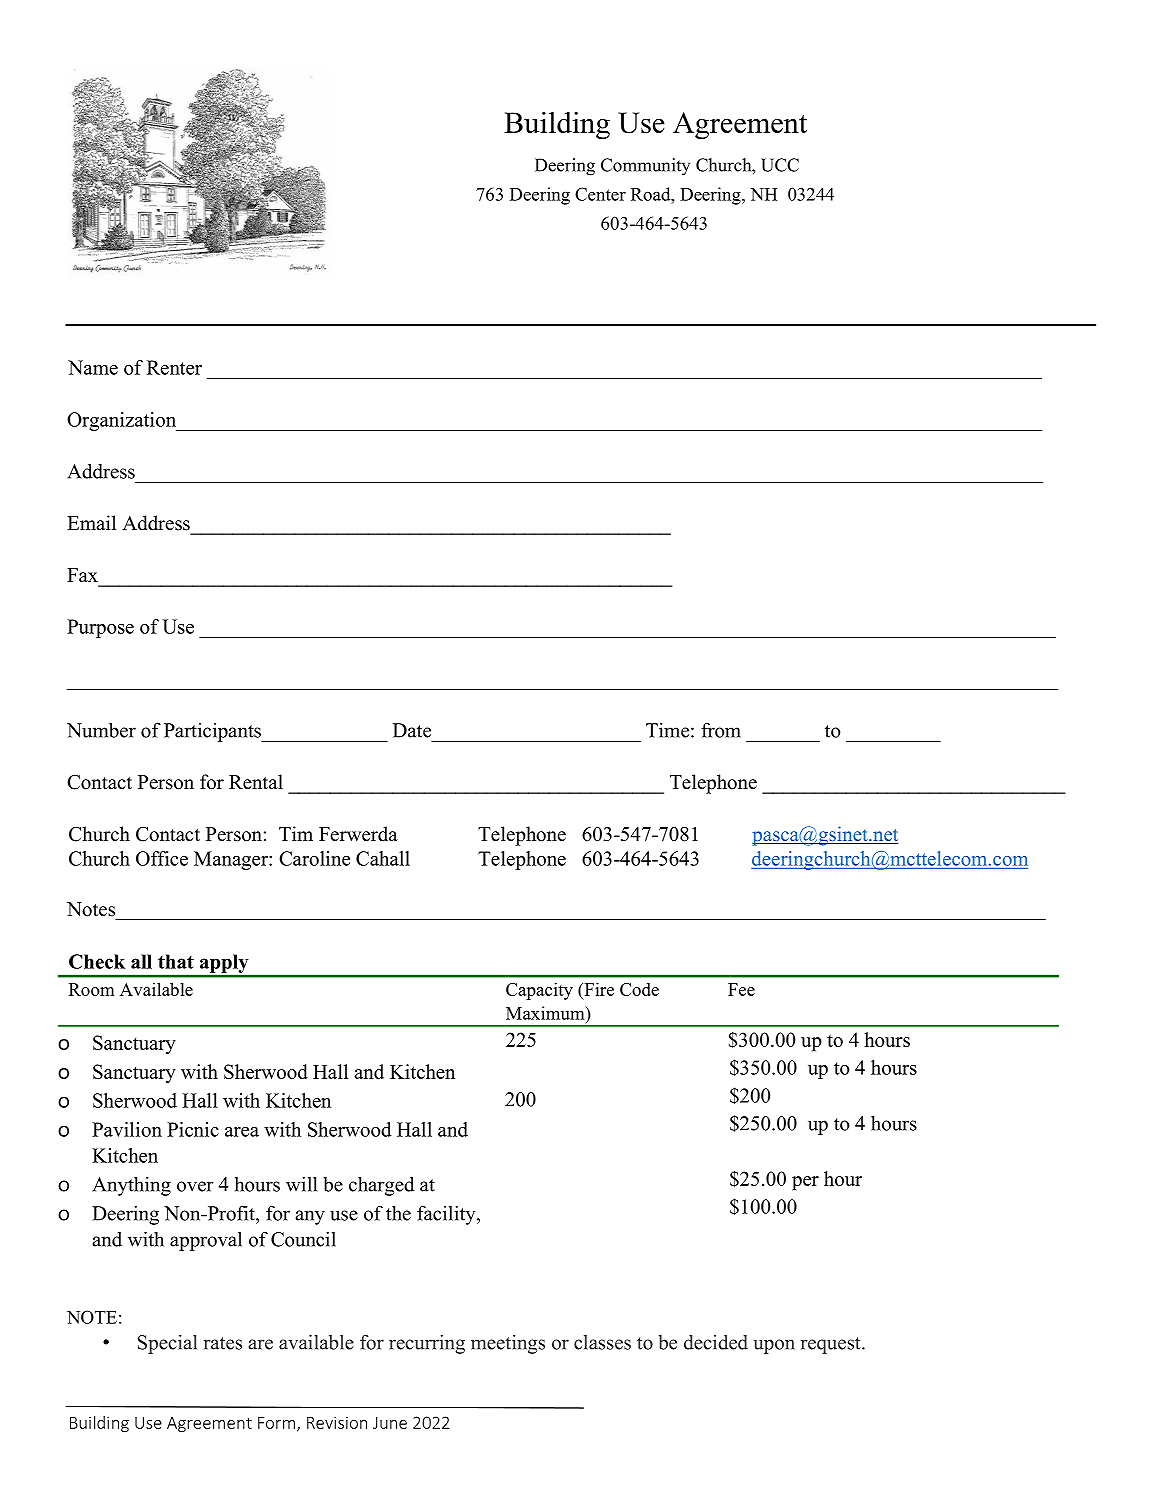 Image resolution: width=1161 pixels, height=1502 pixels. Describe the element at coordinates (174, 367) in the image. I see `Renter` at that location.
